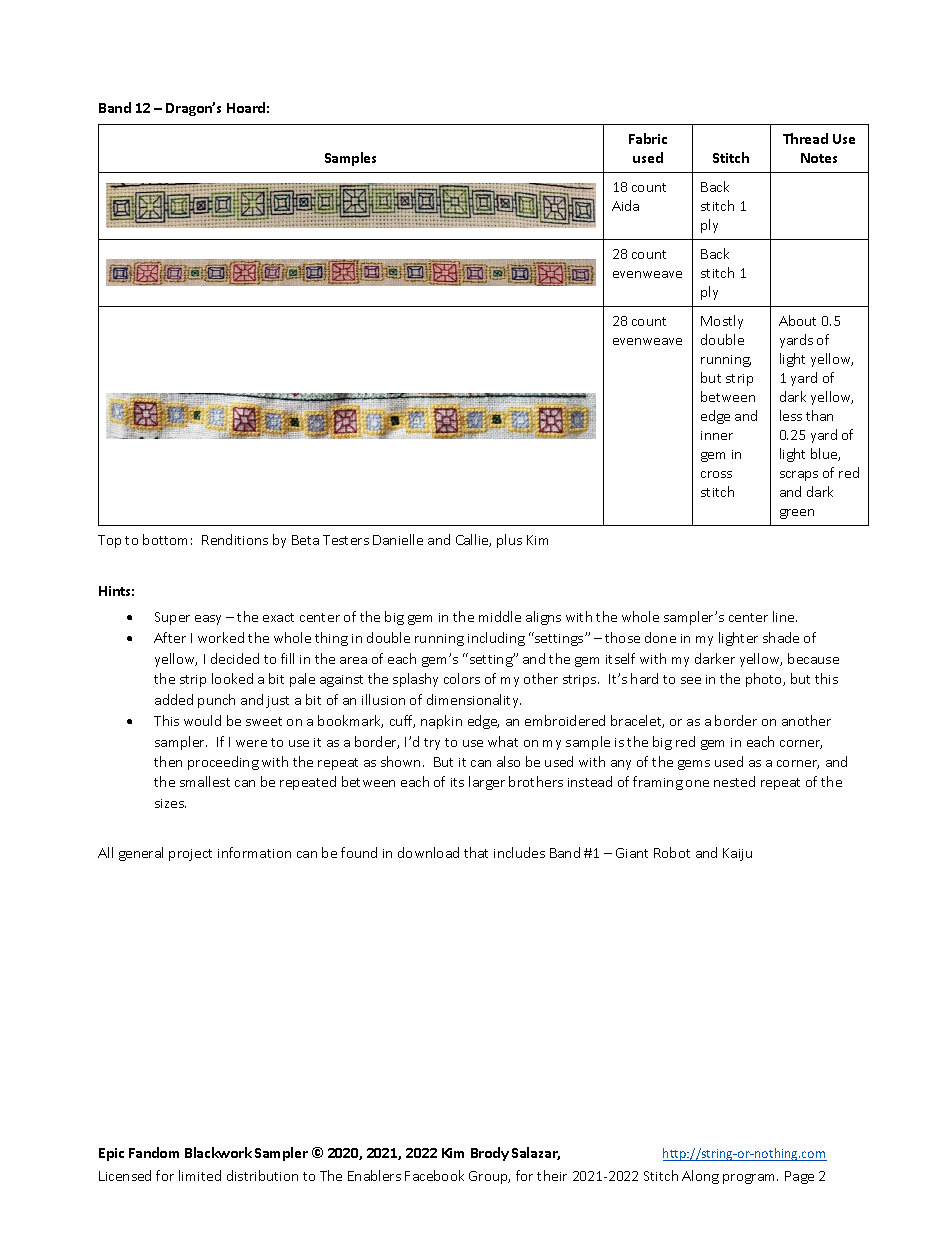 This image has width=952, height=1233. What do you see at coordinates (805, 138) in the image?
I see `Thread` at bounding box center [805, 138].
